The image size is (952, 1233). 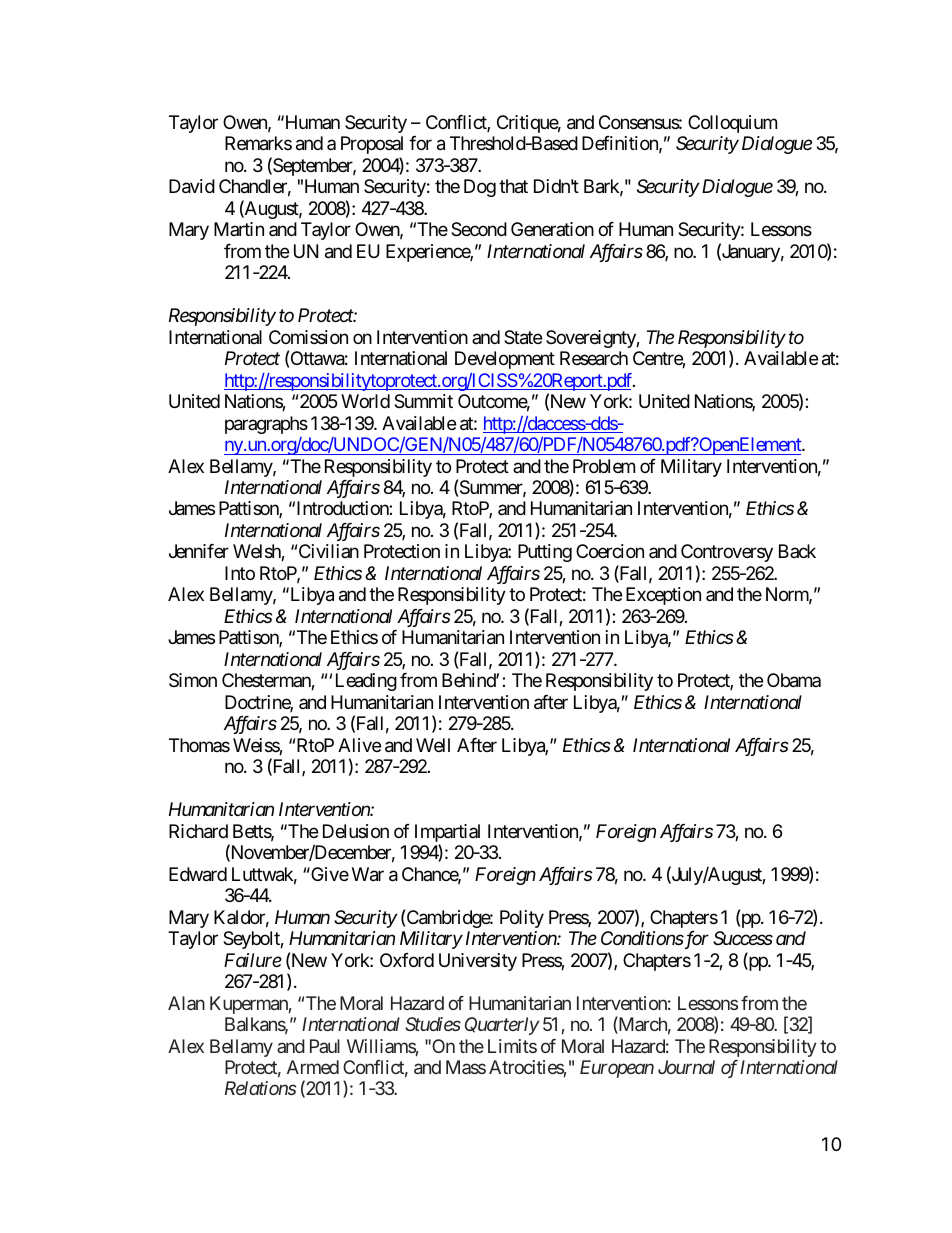 I want to click on Colloquium, so click(x=732, y=124).
